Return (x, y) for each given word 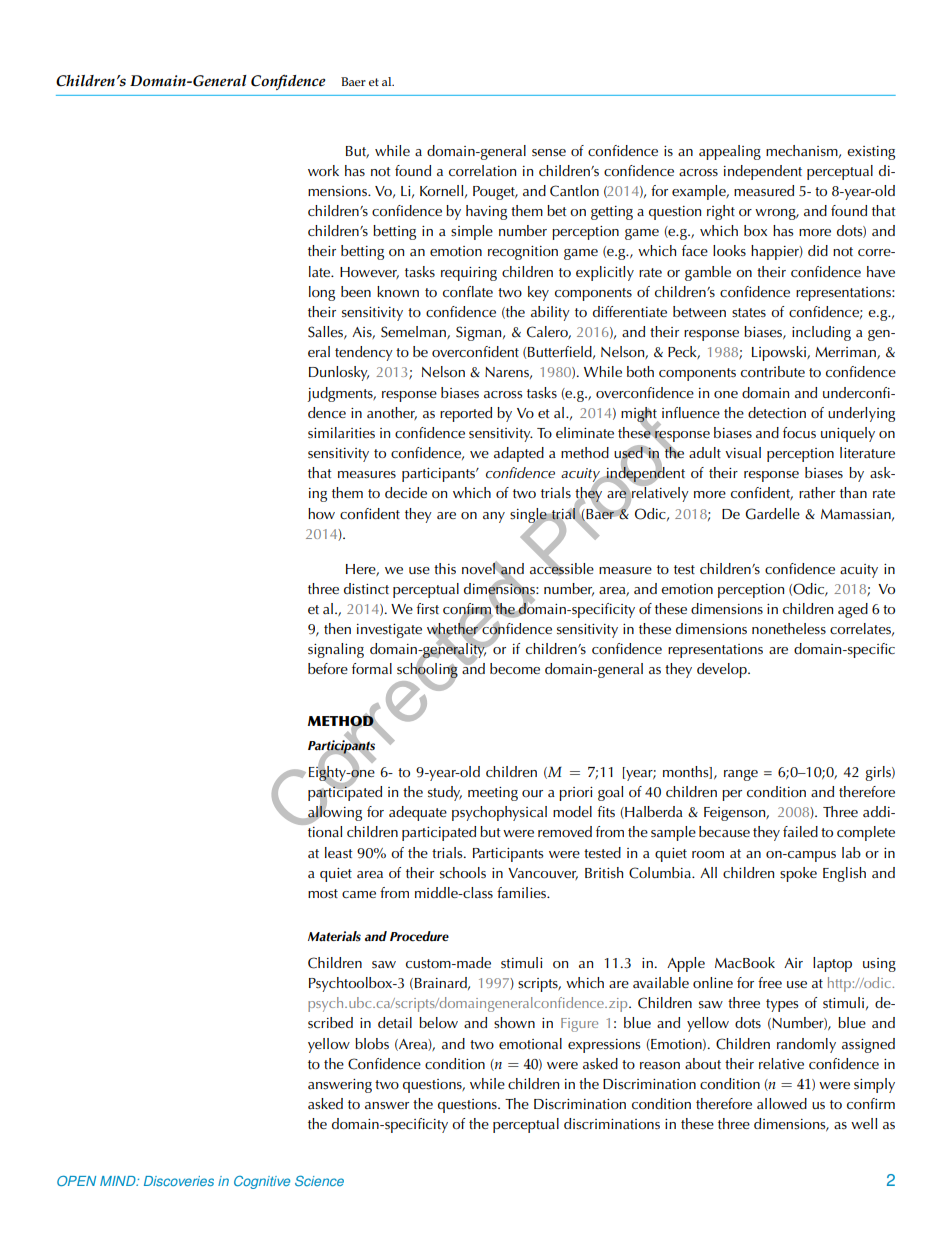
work (323, 170)
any (494, 517)
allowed (782, 1104)
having (486, 212)
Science (319, 1181)
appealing (730, 152)
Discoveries (179, 1181)
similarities (341, 433)
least (338, 853)
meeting (493, 794)
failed (800, 831)
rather (817, 492)
